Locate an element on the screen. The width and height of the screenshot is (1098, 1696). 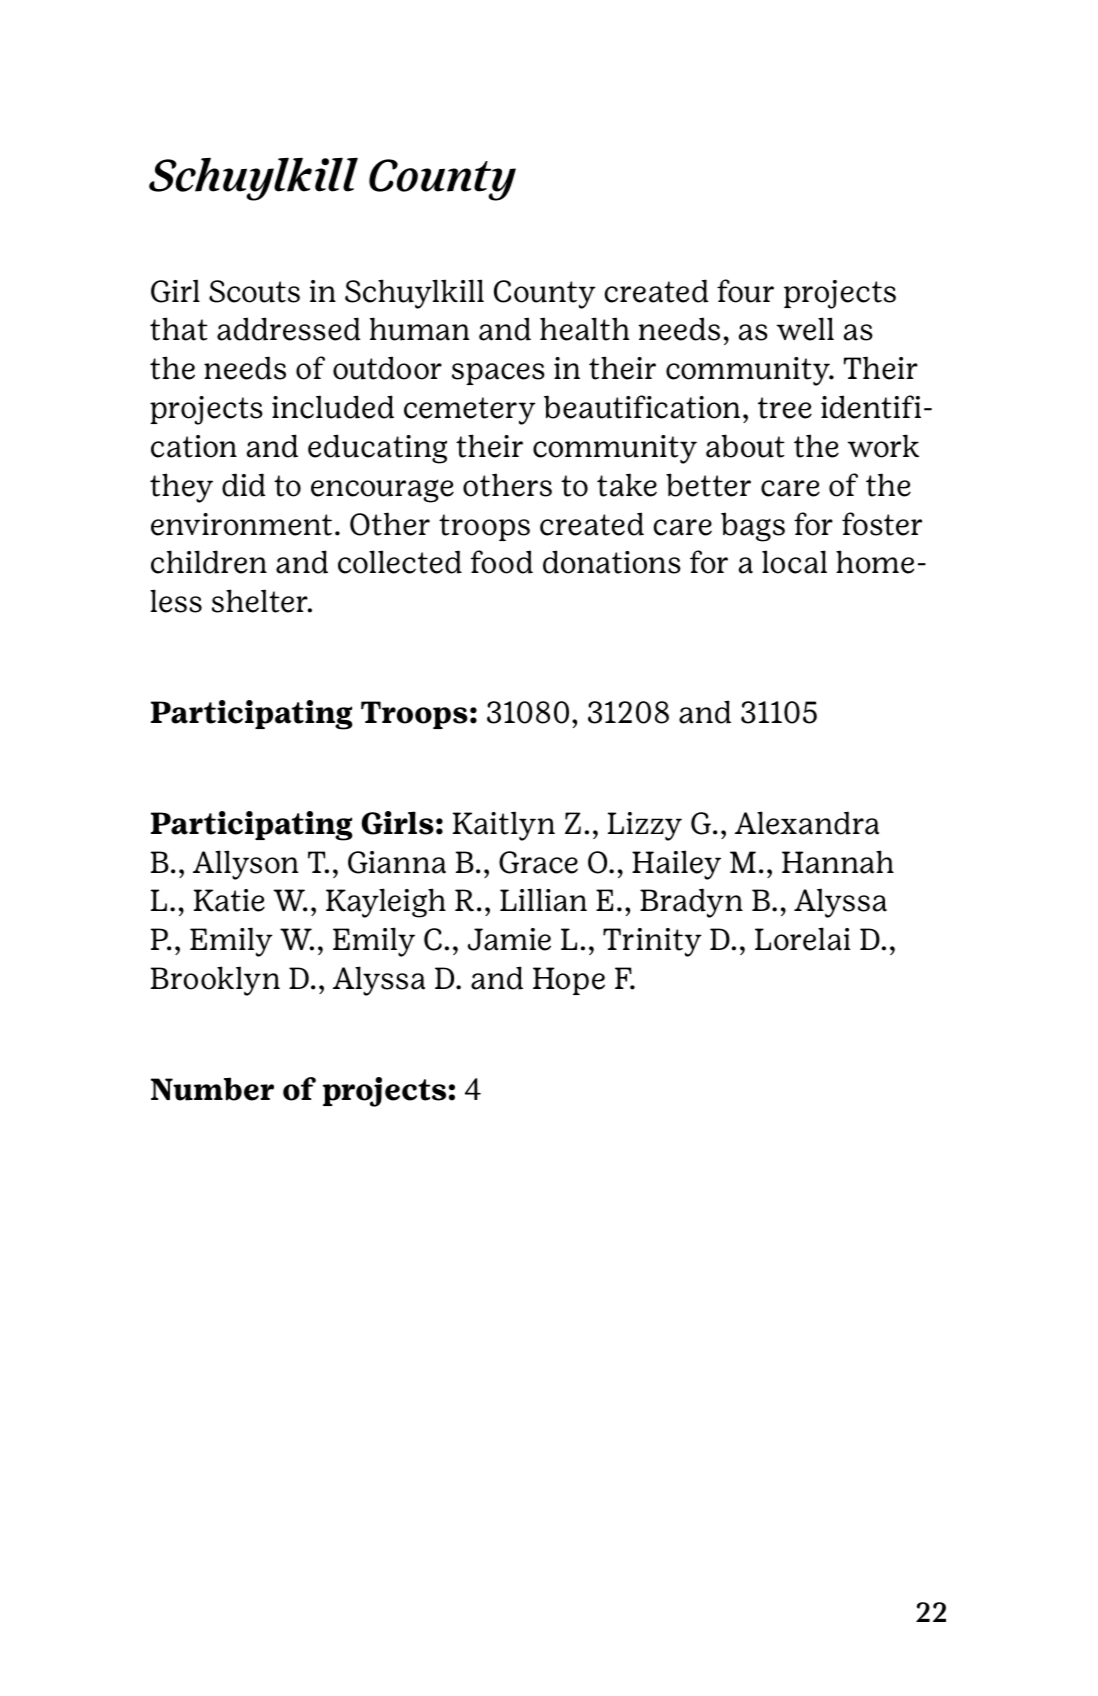
Kaitlyn is located at coordinates (504, 826).
